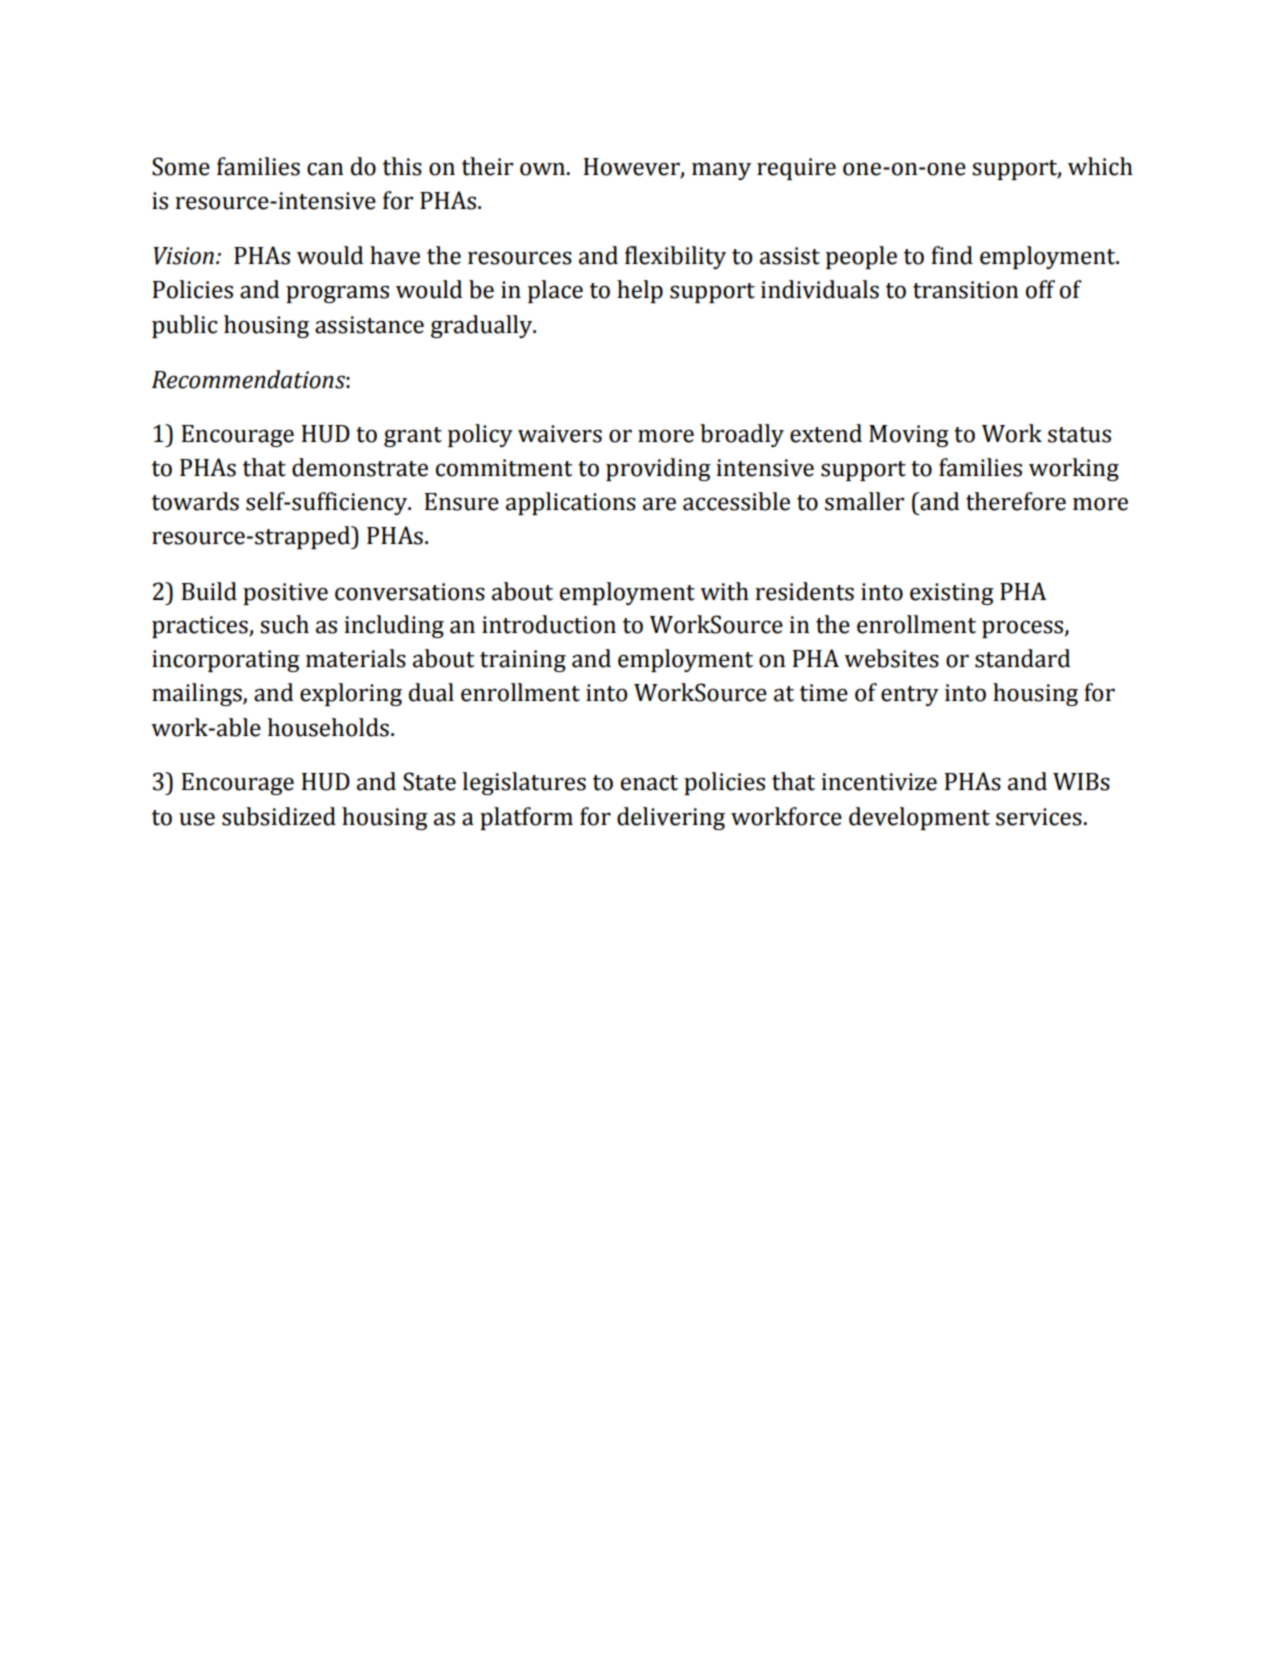 The width and height of the image is (1286, 1665). What do you see at coordinates (279, 816) in the image?
I see `subsidized` at bounding box center [279, 816].
